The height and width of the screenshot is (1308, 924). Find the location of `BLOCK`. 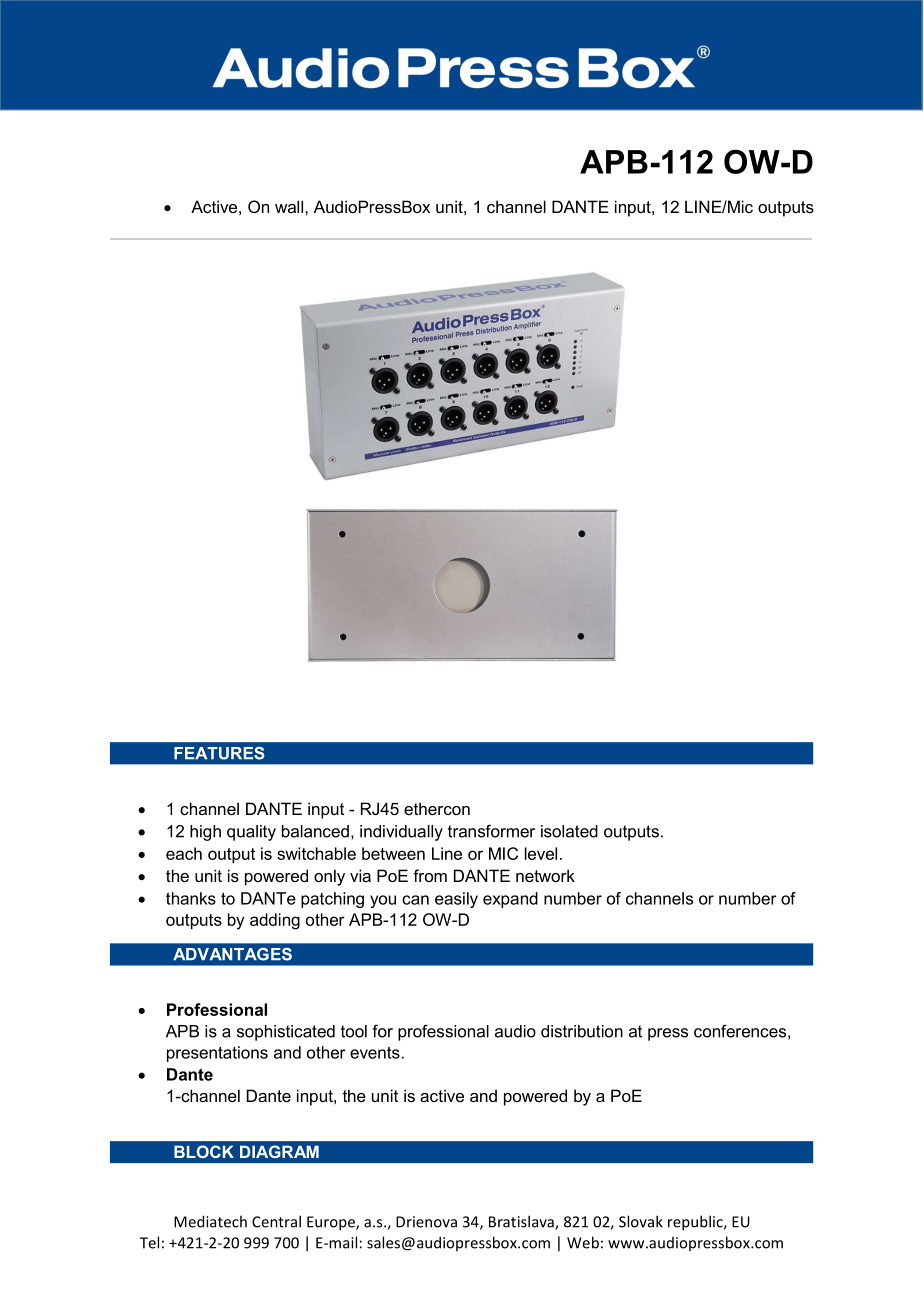

BLOCK is located at coordinates (204, 1151).
